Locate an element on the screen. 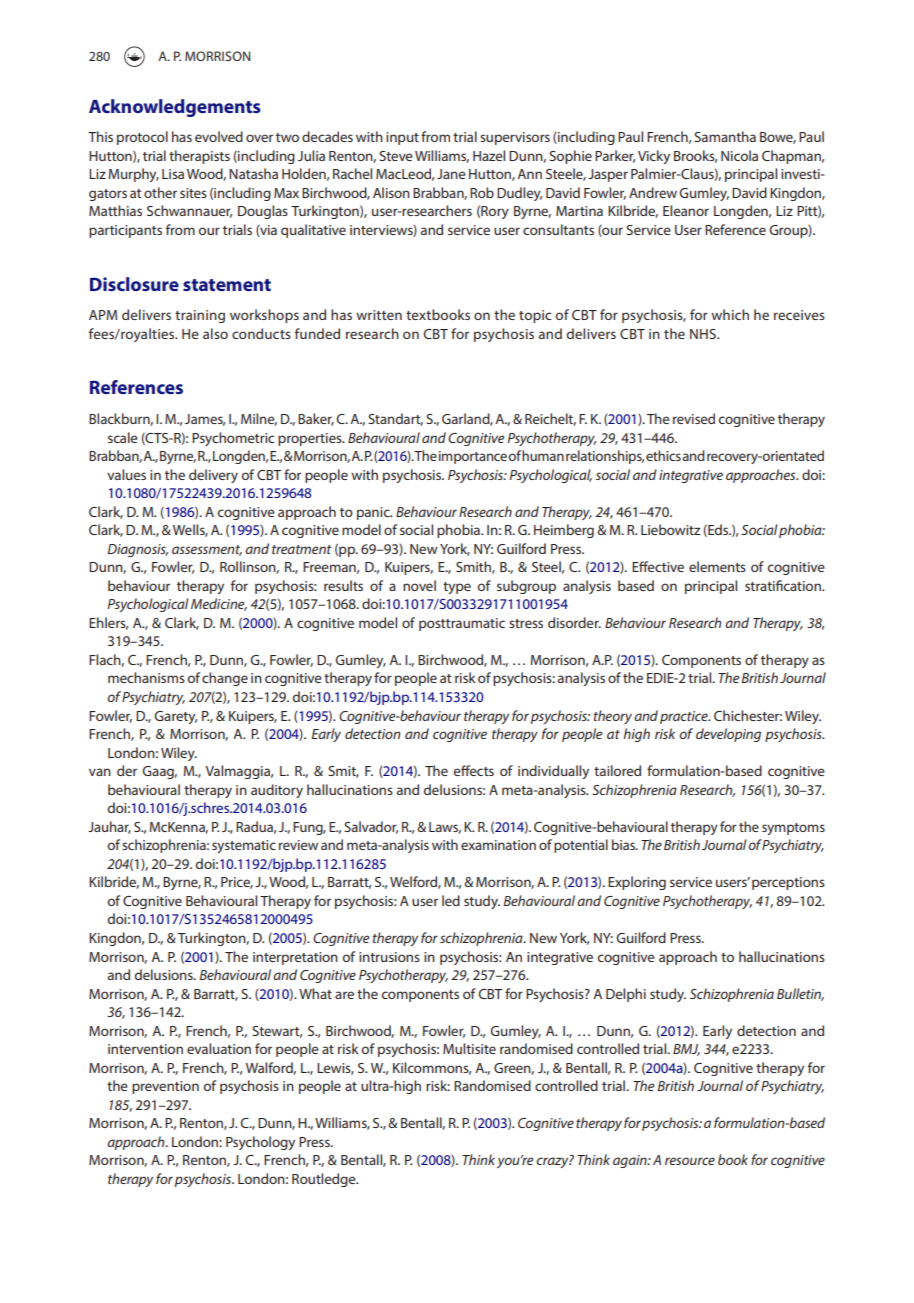 The image size is (914, 1303). Samantha is located at coordinates (725, 136).
